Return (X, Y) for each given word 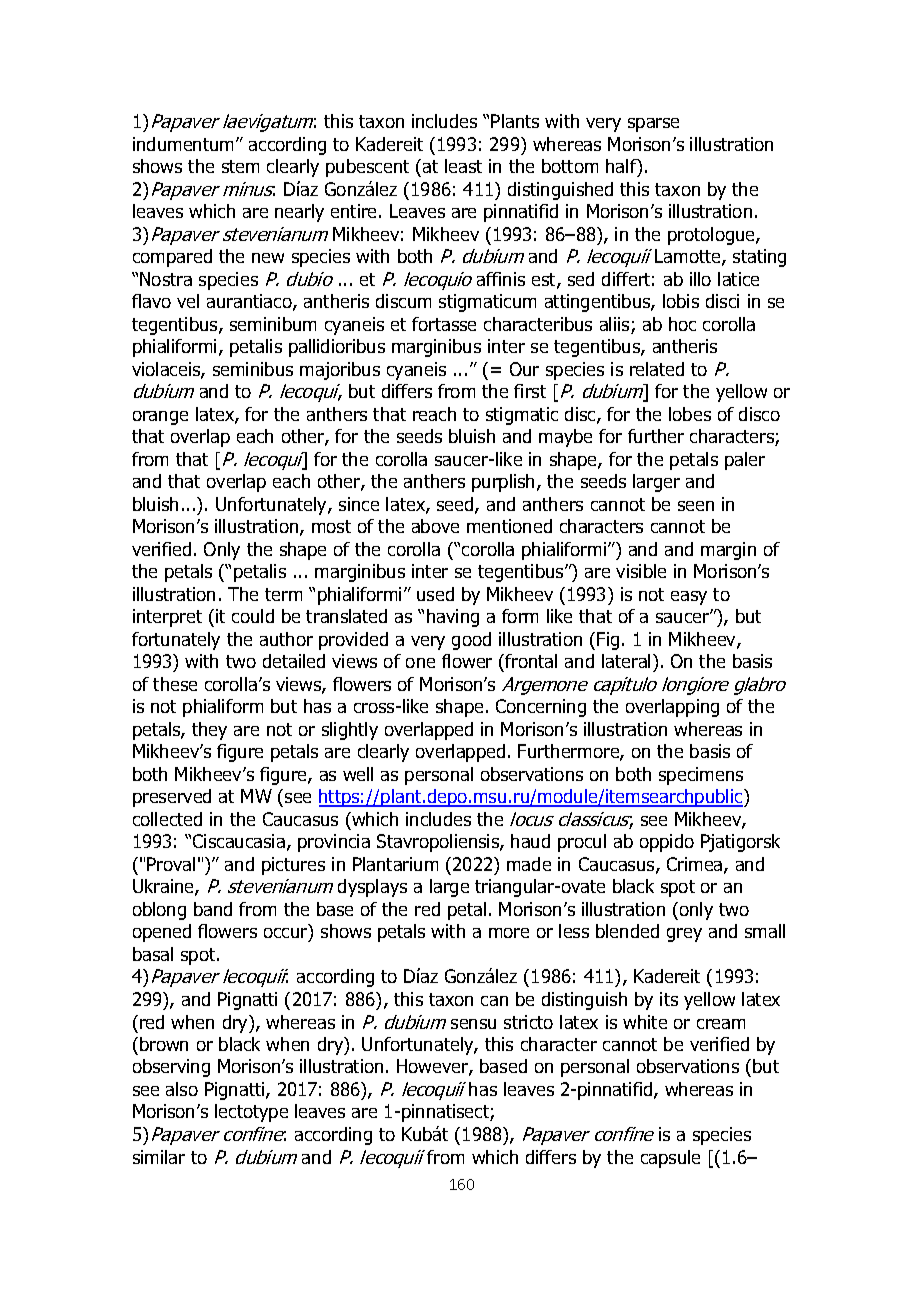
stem (240, 166)
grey (684, 935)
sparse (653, 125)
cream (721, 1024)
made (529, 864)
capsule (670, 1159)
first (530, 391)
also (182, 1089)
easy (689, 598)
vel (188, 301)
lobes (690, 414)
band (213, 909)
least (463, 166)
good (471, 641)
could (253, 616)
